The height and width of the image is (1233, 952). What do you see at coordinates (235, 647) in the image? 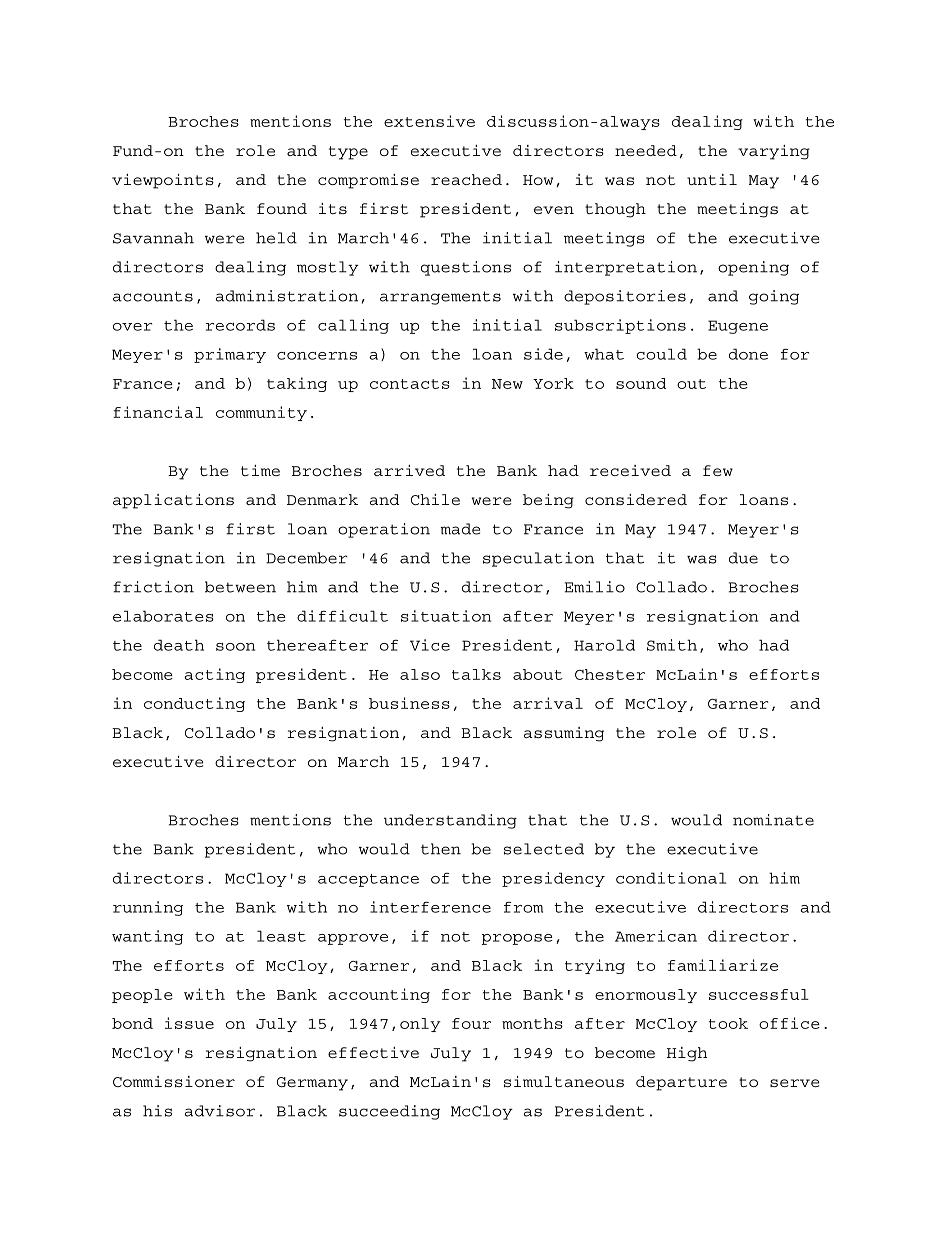
I see `soon` at bounding box center [235, 647].
